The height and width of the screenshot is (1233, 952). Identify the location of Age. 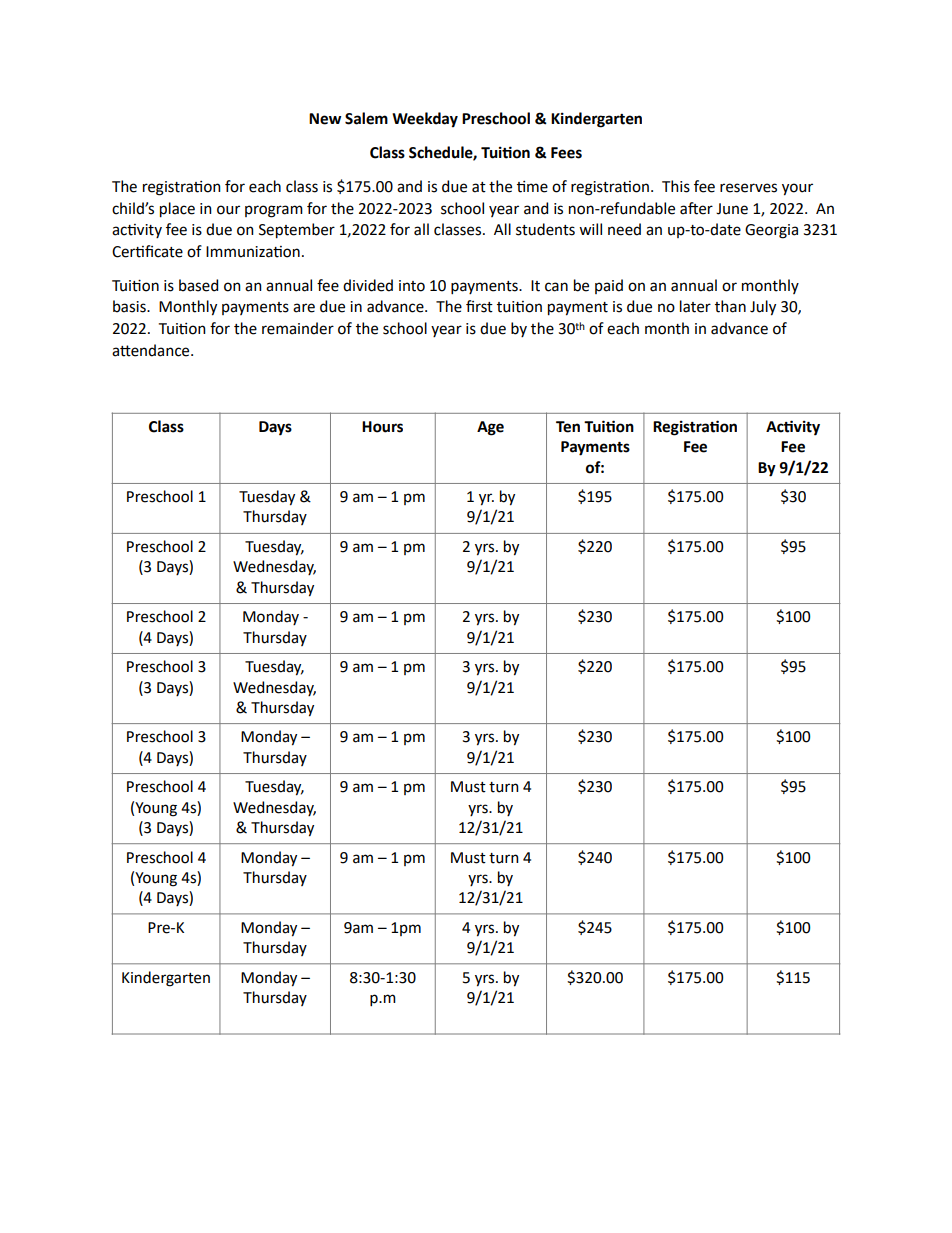
(490, 428).
